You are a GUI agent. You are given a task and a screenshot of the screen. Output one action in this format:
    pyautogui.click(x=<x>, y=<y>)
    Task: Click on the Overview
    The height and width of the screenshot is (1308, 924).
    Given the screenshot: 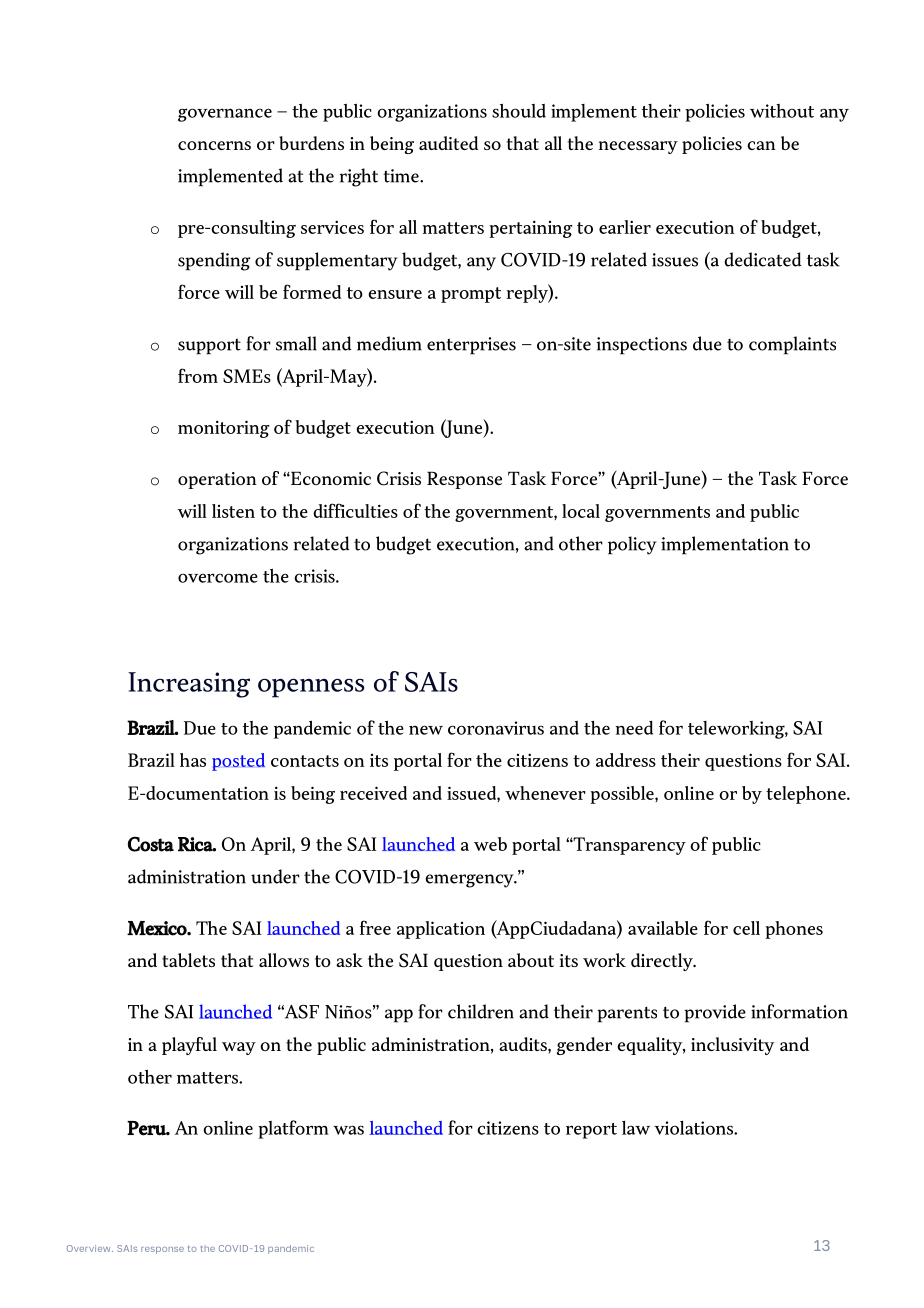 What is the action you would take?
    pyautogui.click(x=90, y=1248)
